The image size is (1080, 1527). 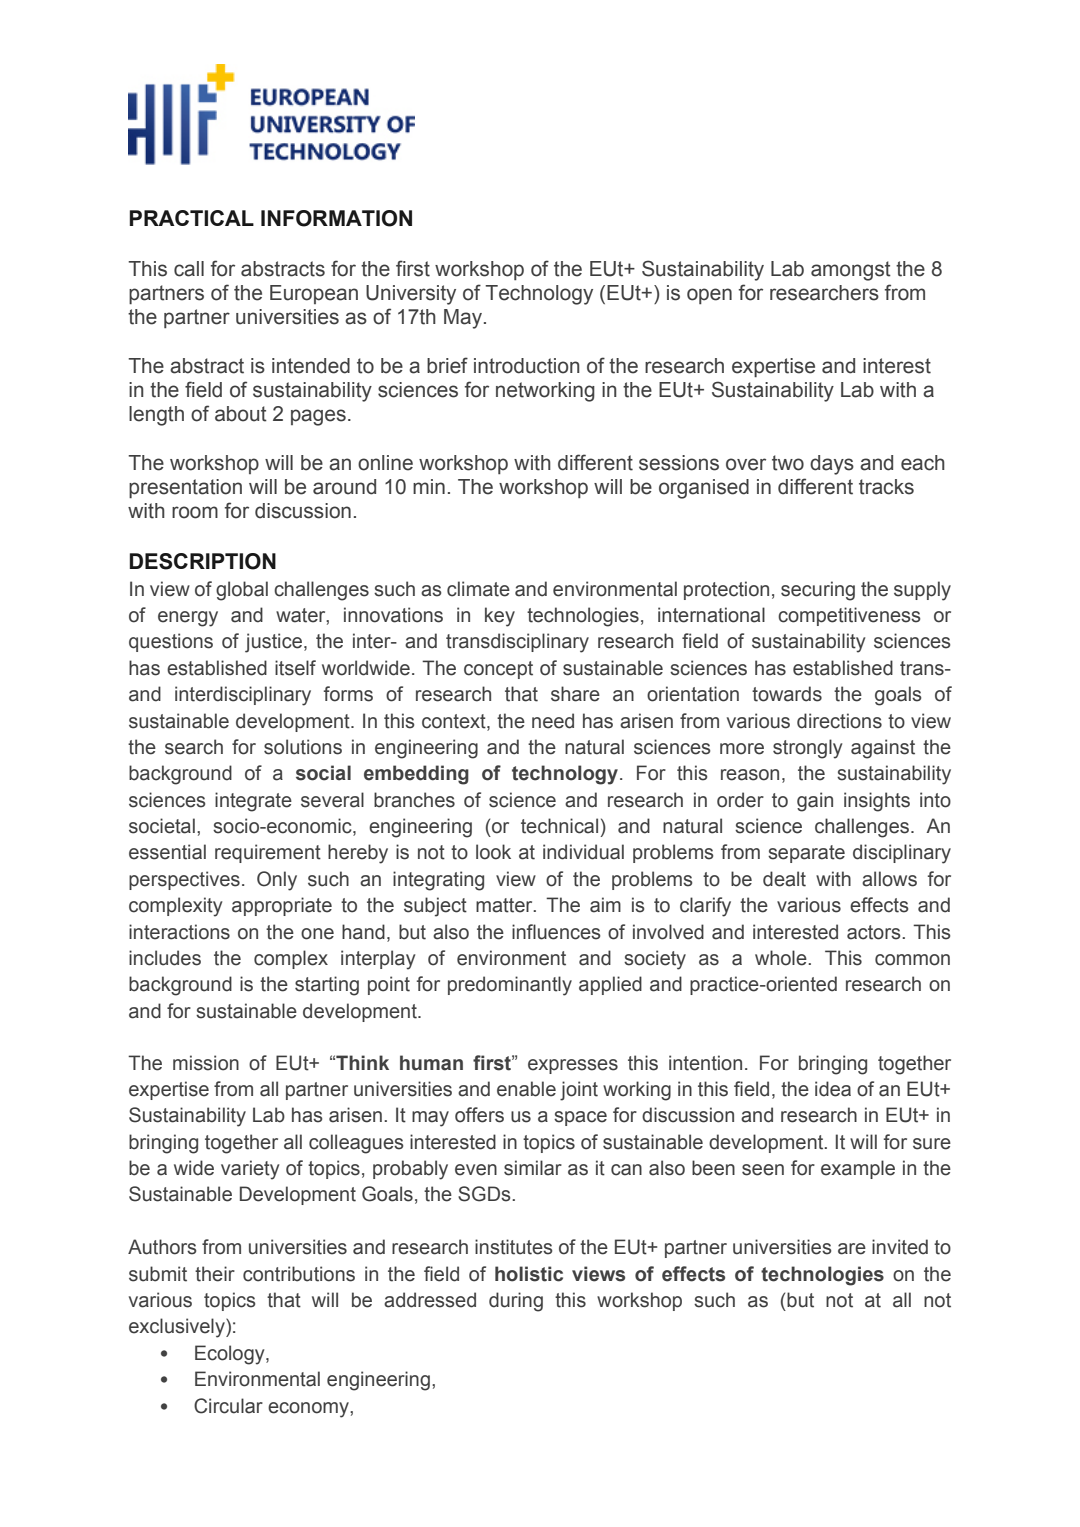 I want to click on University, so click(x=411, y=295).
